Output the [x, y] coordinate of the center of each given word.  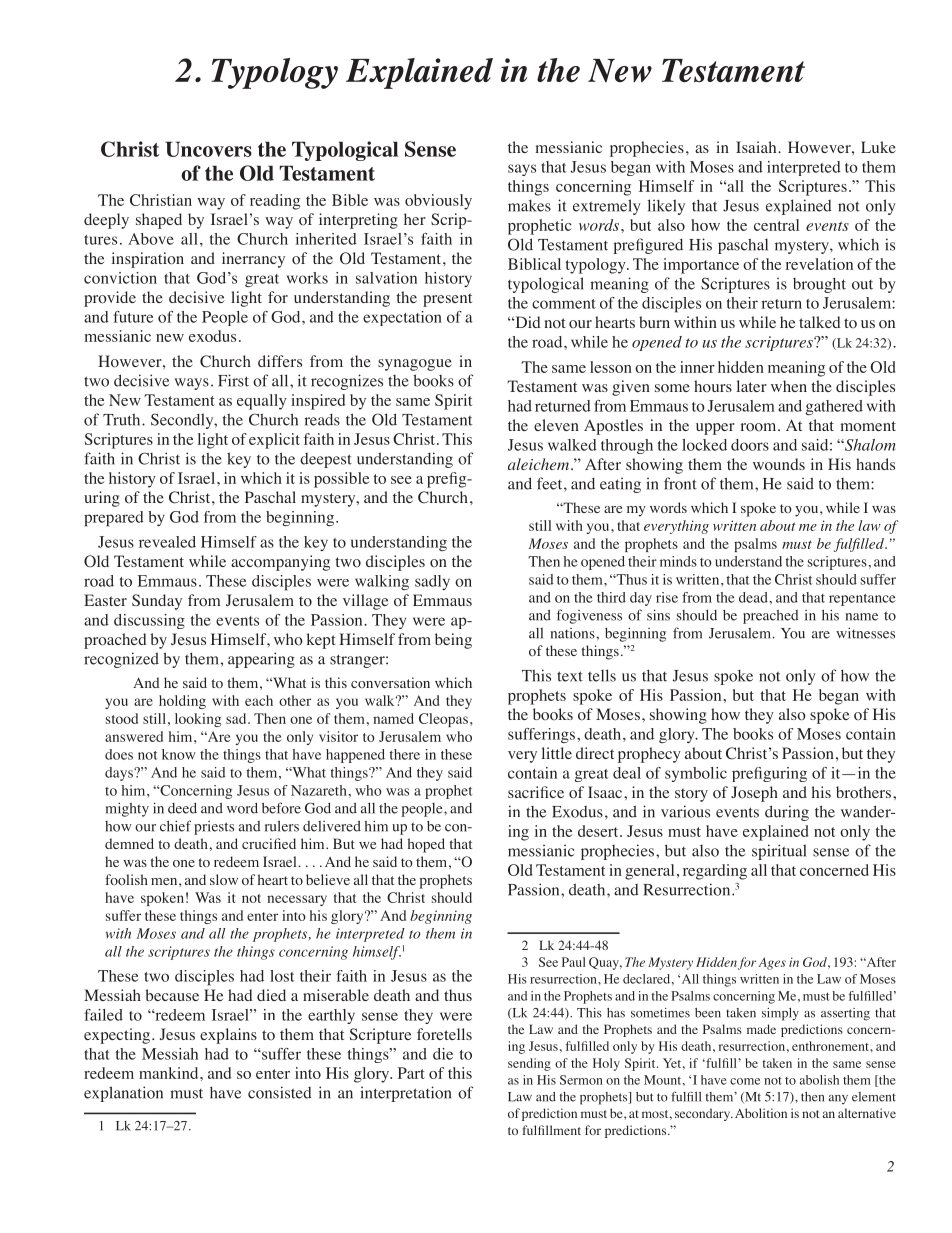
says [522, 170]
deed [182, 808]
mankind [170, 1073]
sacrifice [536, 792]
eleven [556, 425]
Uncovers [208, 149]
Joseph [754, 794]
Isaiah [757, 147]
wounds [779, 464]
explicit [274, 441]
